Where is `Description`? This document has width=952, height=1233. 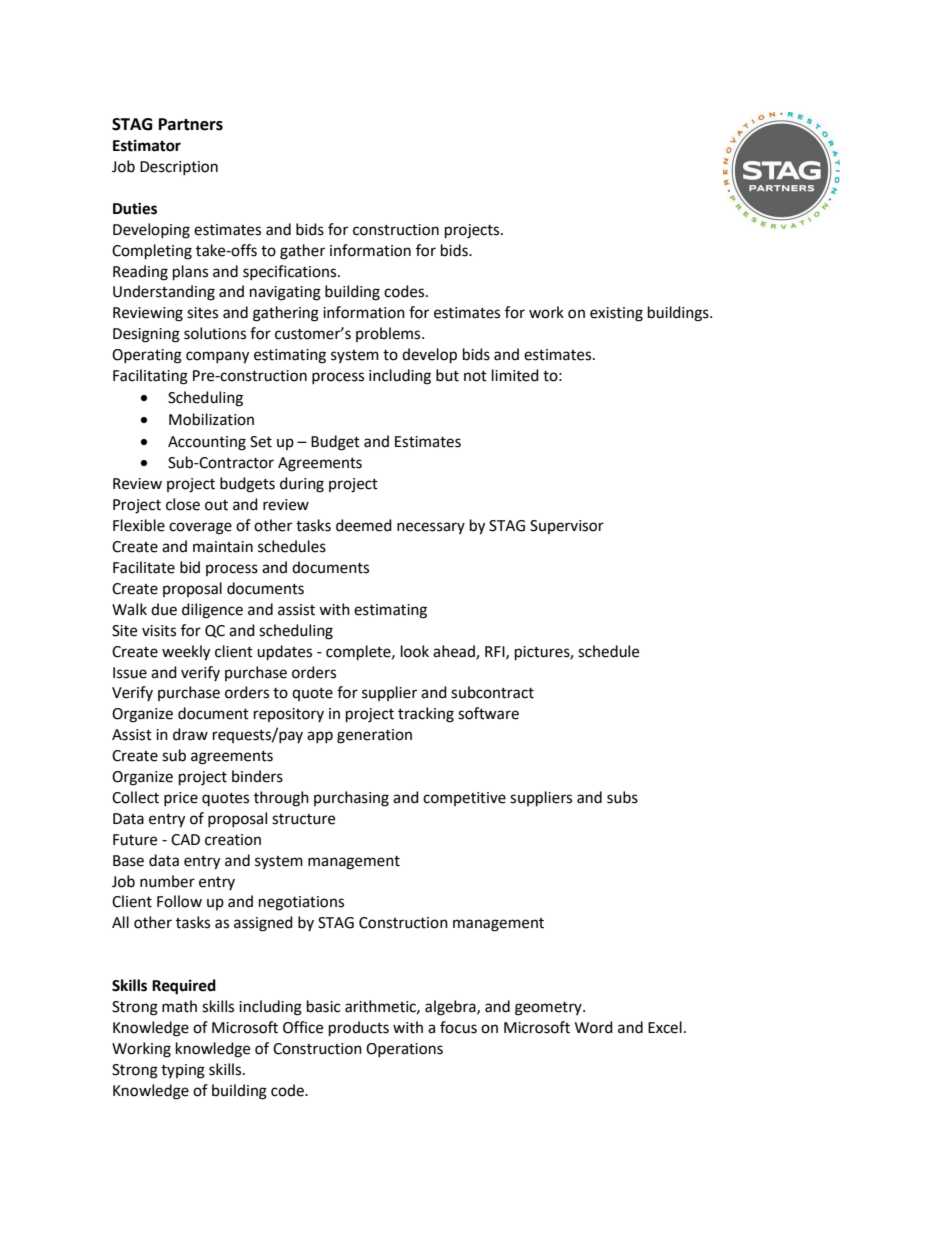
Description is located at coordinates (179, 168).
